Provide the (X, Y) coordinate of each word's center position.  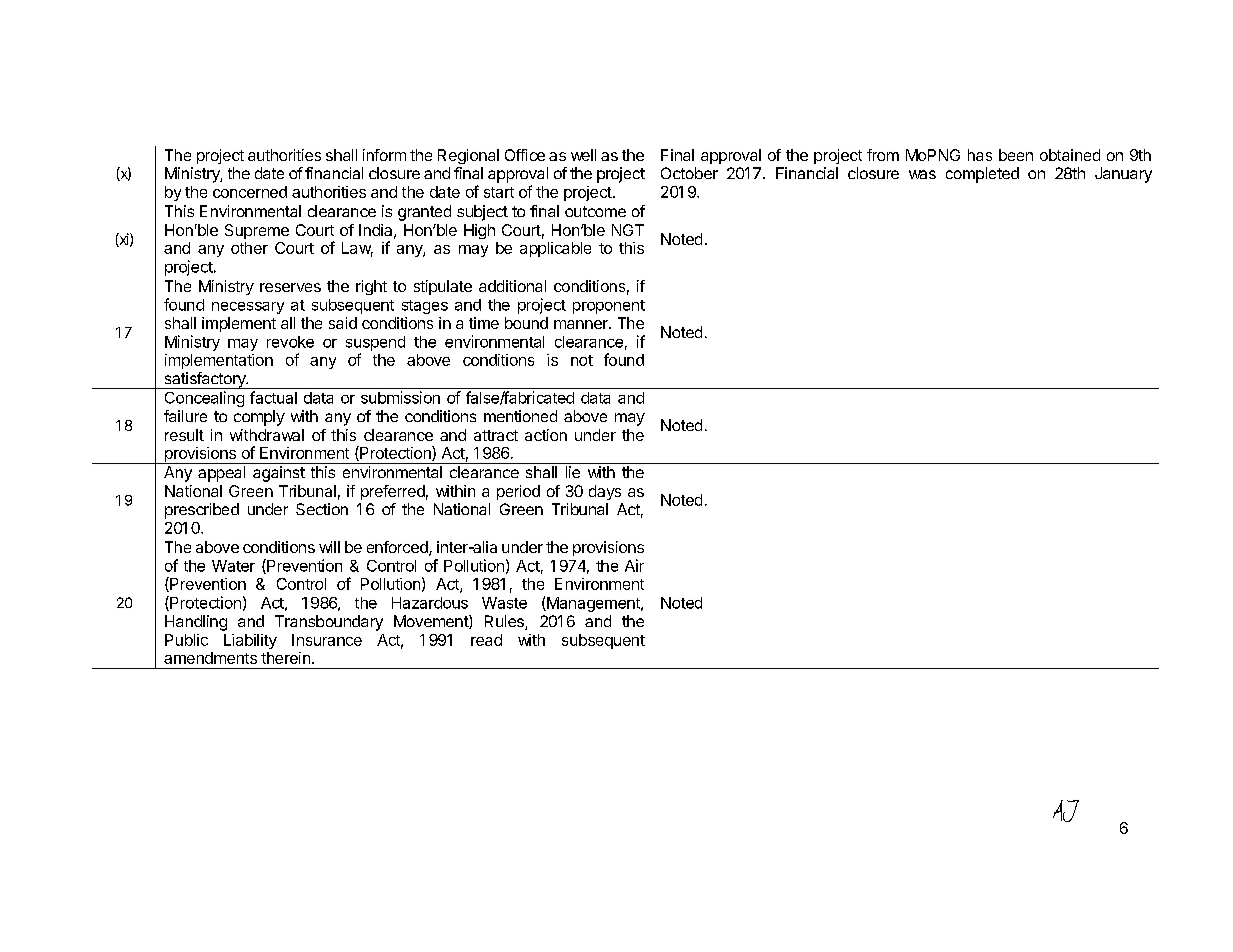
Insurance (327, 640)
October (689, 173)
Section (322, 509)
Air (634, 565)
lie (573, 472)
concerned (250, 192)
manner (582, 324)
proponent (609, 307)
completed (982, 175)
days (605, 492)
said (343, 323)
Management (593, 604)
